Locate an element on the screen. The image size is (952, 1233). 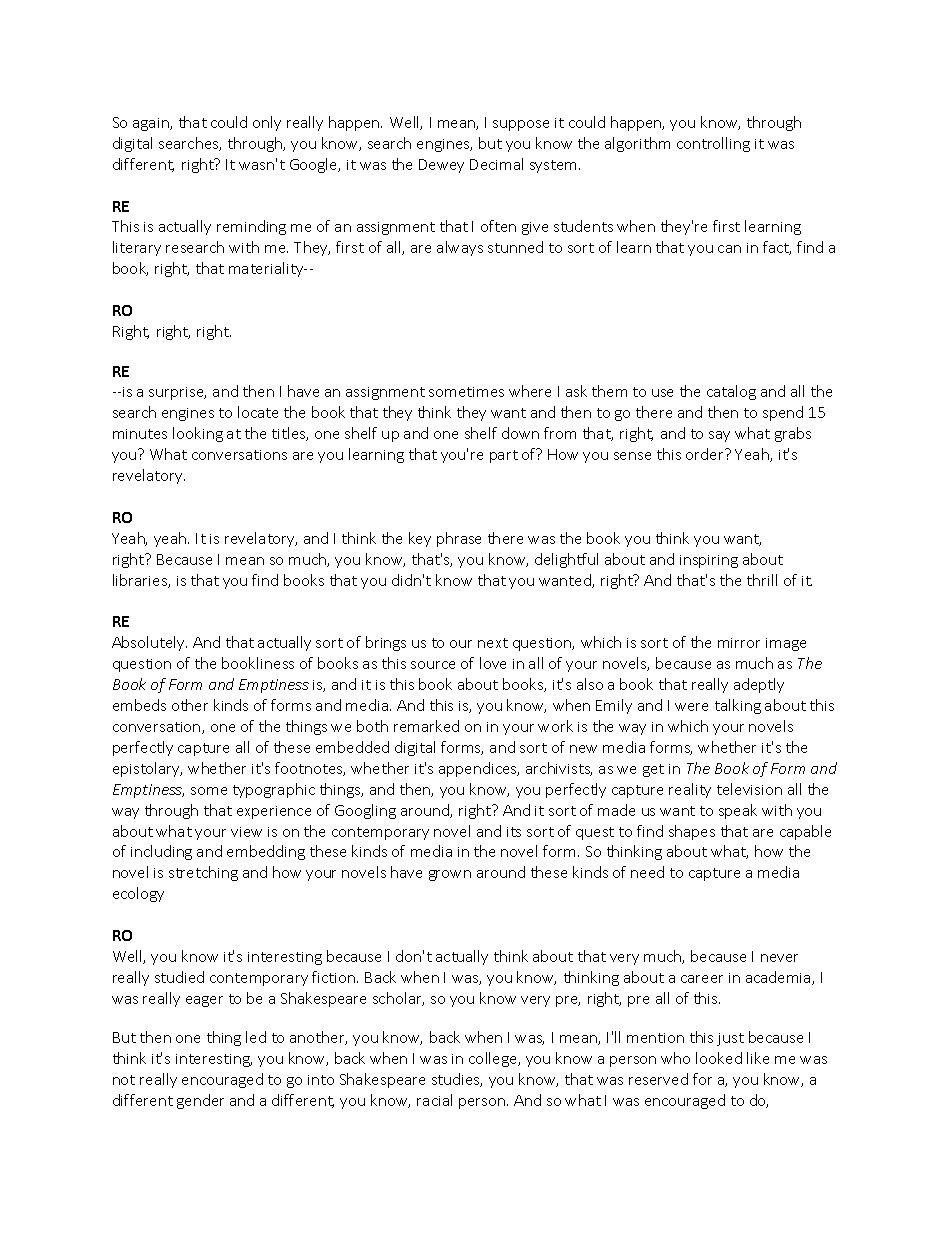
Absolutely is located at coordinates (149, 643).
